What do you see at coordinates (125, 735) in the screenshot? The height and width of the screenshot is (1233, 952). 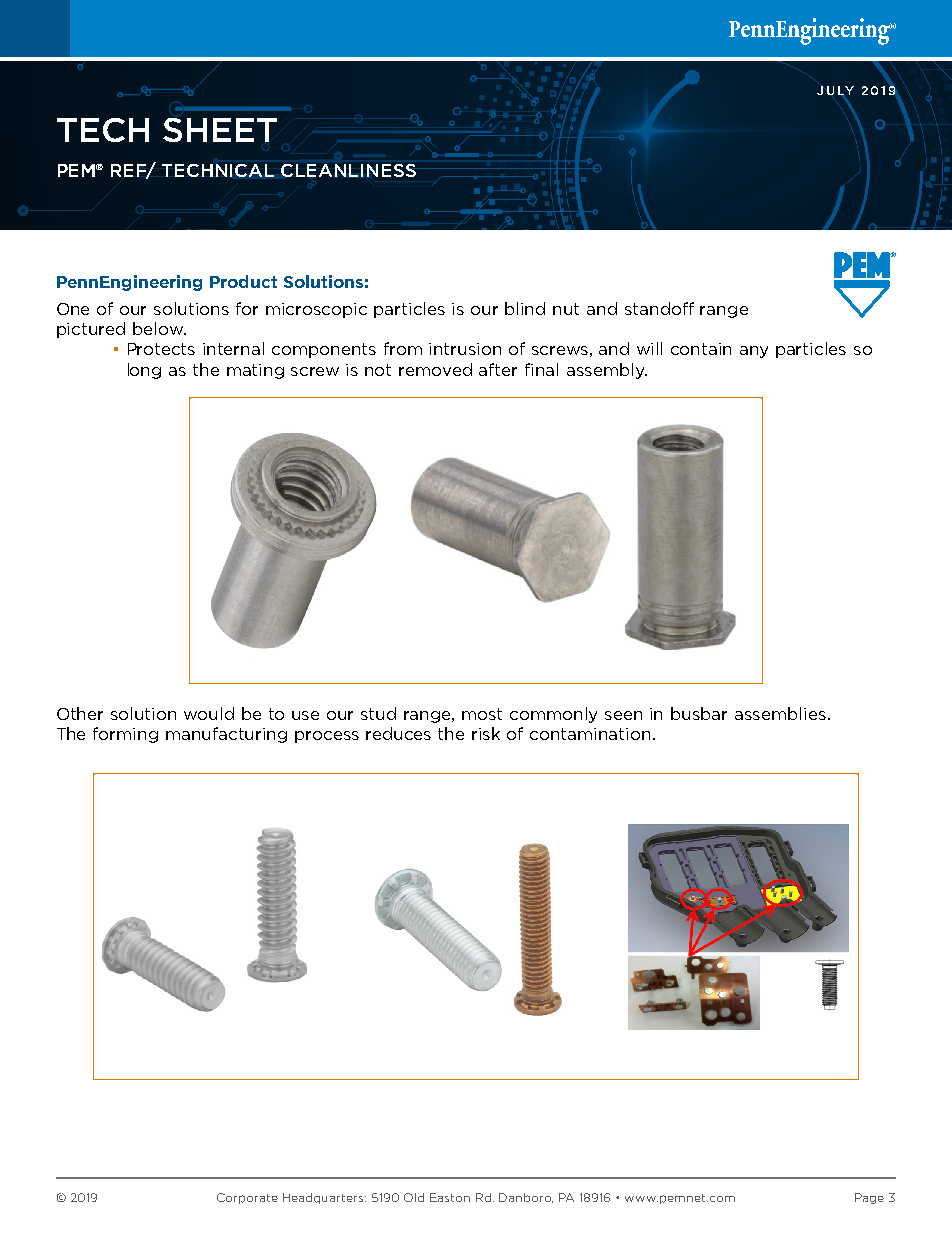 I see `forming` at bounding box center [125, 735].
